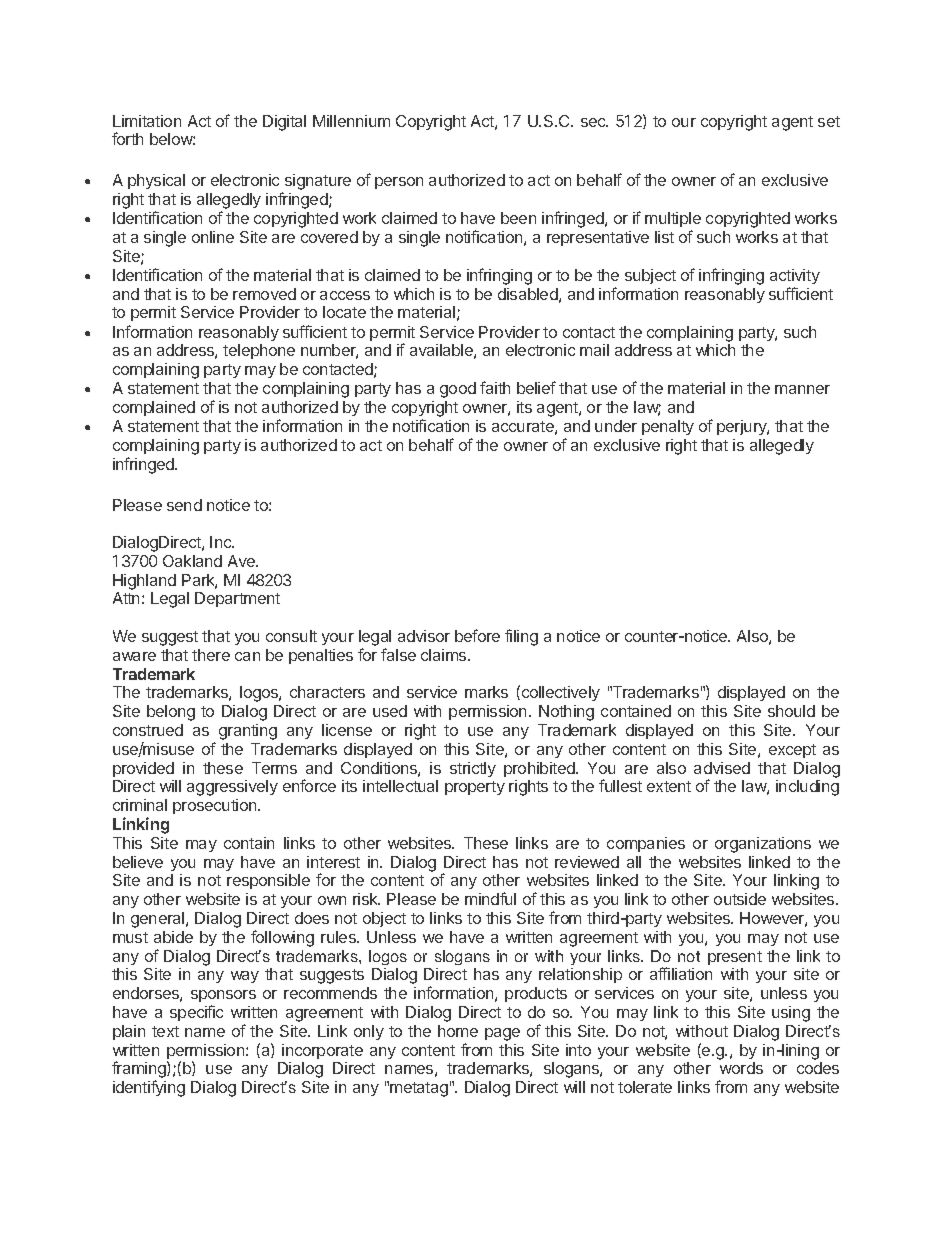  I want to click on physical, so click(156, 181).
